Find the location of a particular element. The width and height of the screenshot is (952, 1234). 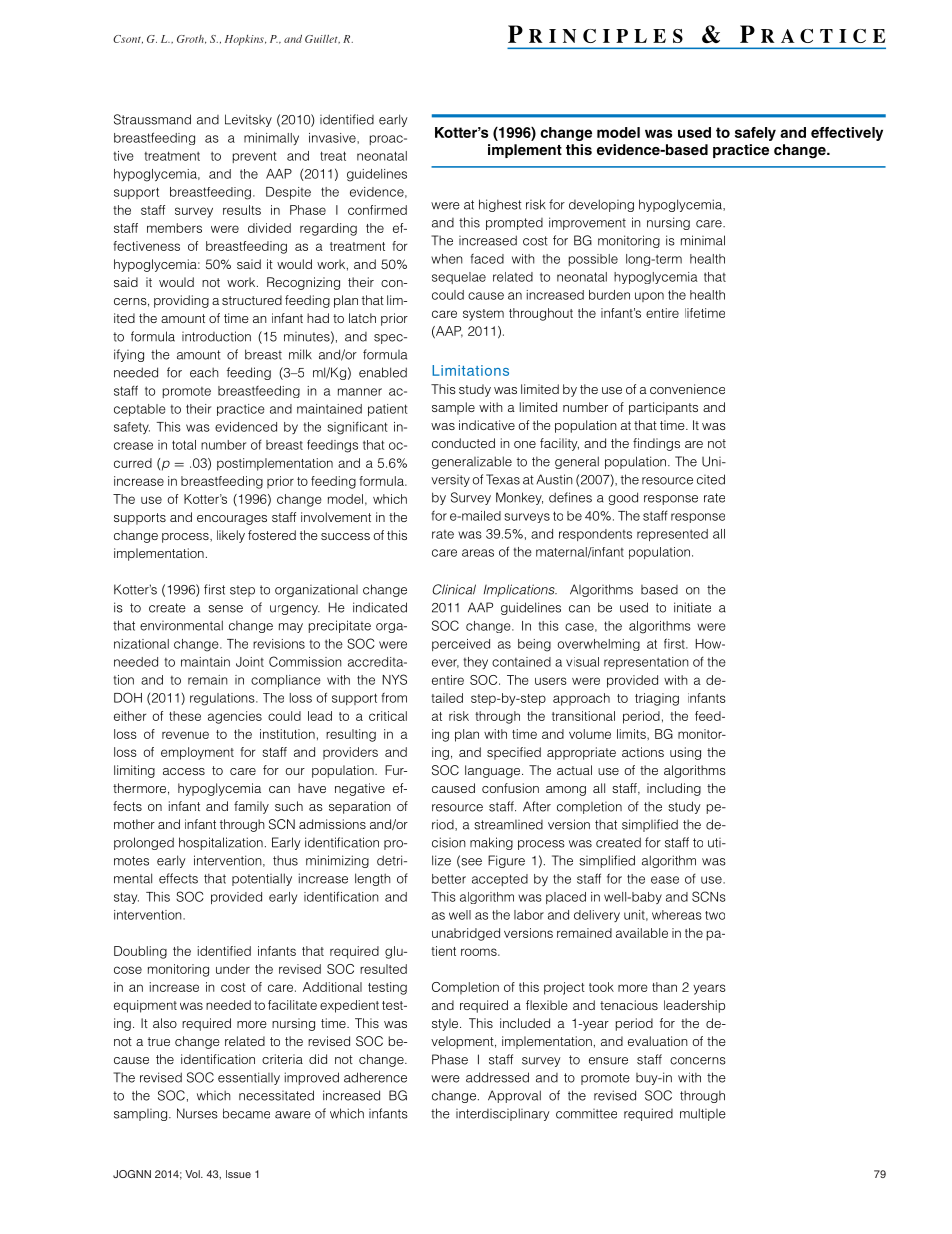

perceived is located at coordinates (461, 645).
